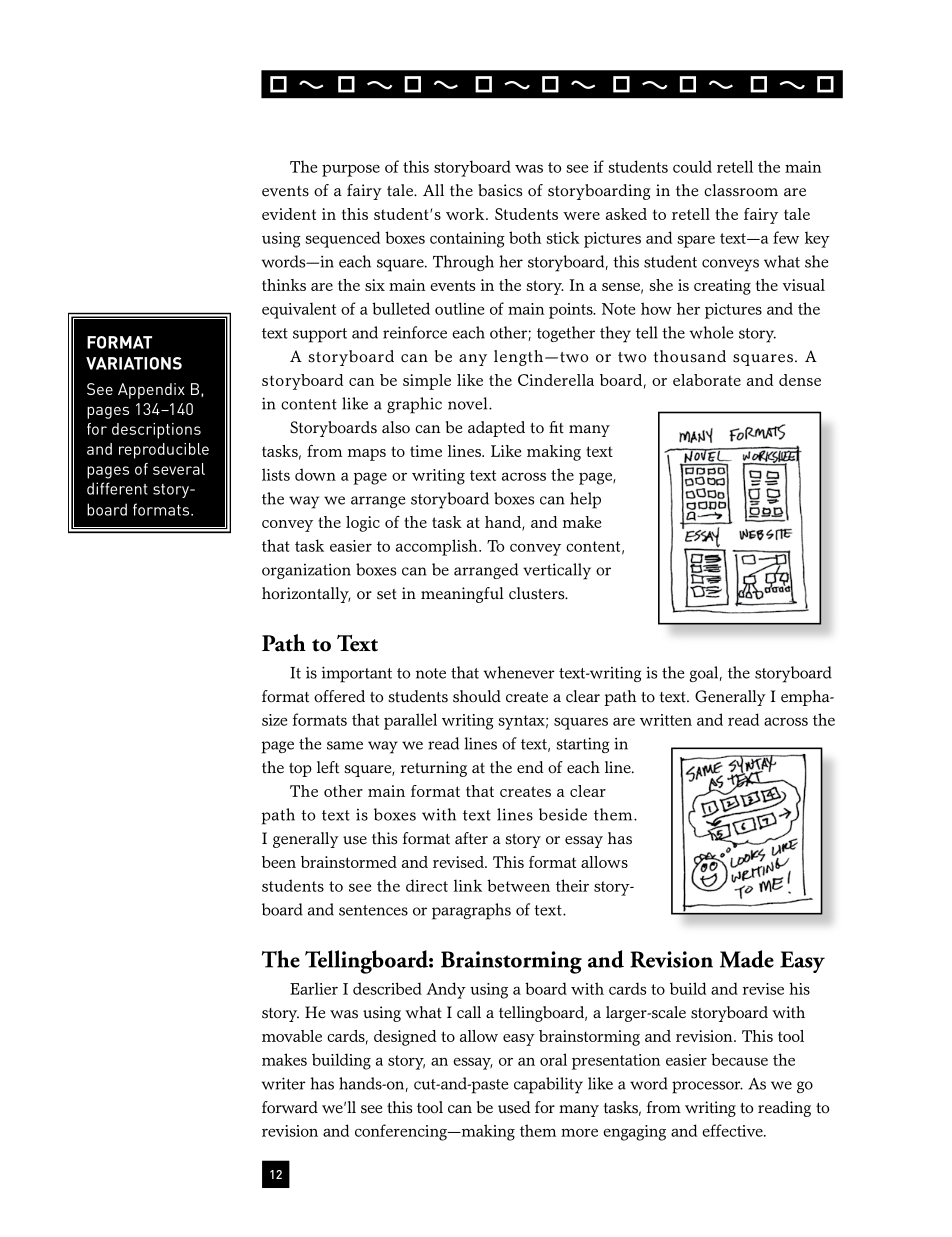 The height and width of the screenshot is (1237, 952). I want to click on evident, so click(289, 214).
